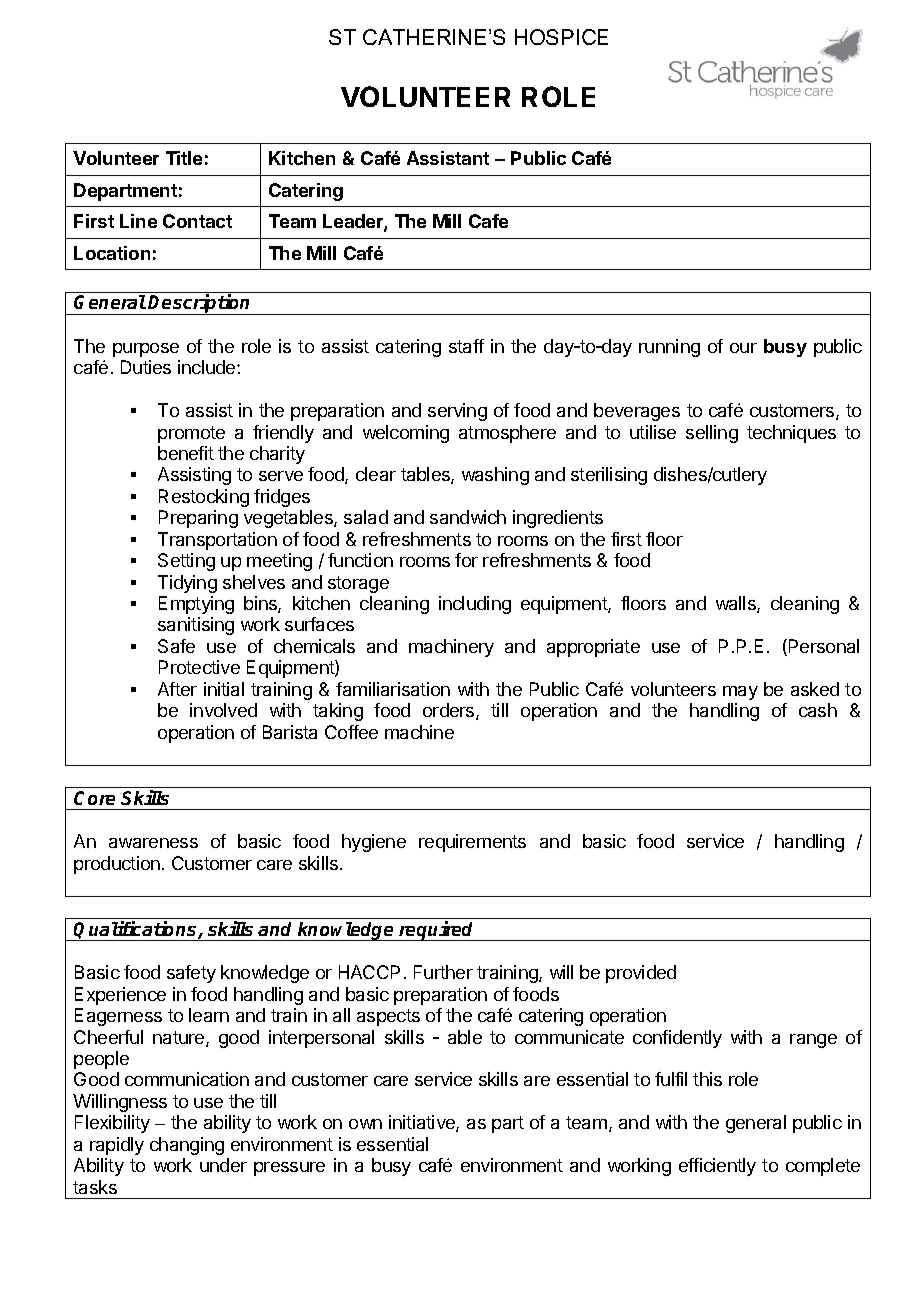 The image size is (924, 1308). Describe the element at coordinates (641, 974) in the image. I see `provided` at that location.
